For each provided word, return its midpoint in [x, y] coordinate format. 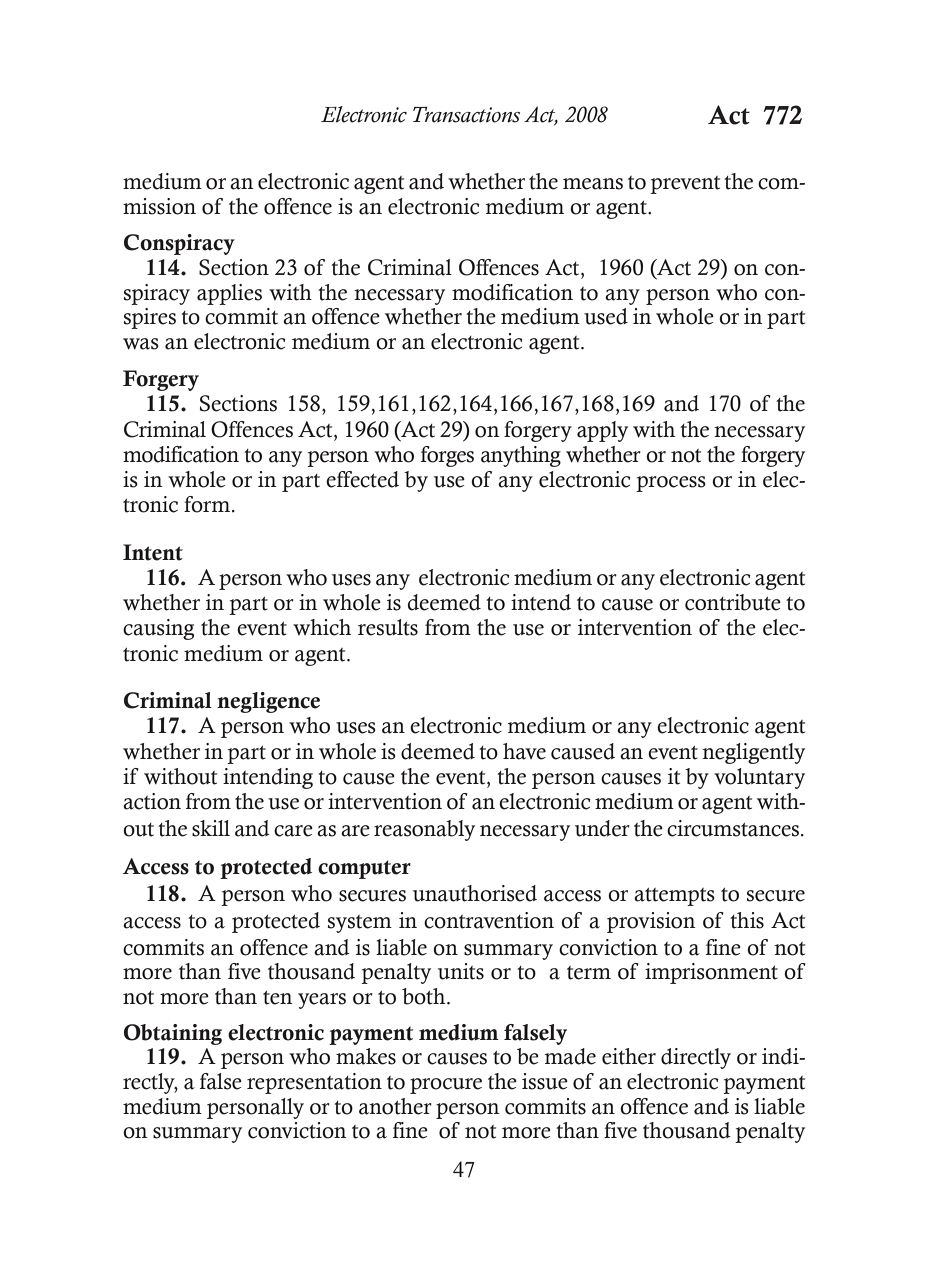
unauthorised [475, 893]
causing [158, 629]
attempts [674, 897]
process [671, 484]
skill [211, 828]
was [141, 344]
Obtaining [173, 1034]
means [593, 184]
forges [447, 456]
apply [602, 431]
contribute [733, 602]
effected [362, 479]
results [388, 627]
